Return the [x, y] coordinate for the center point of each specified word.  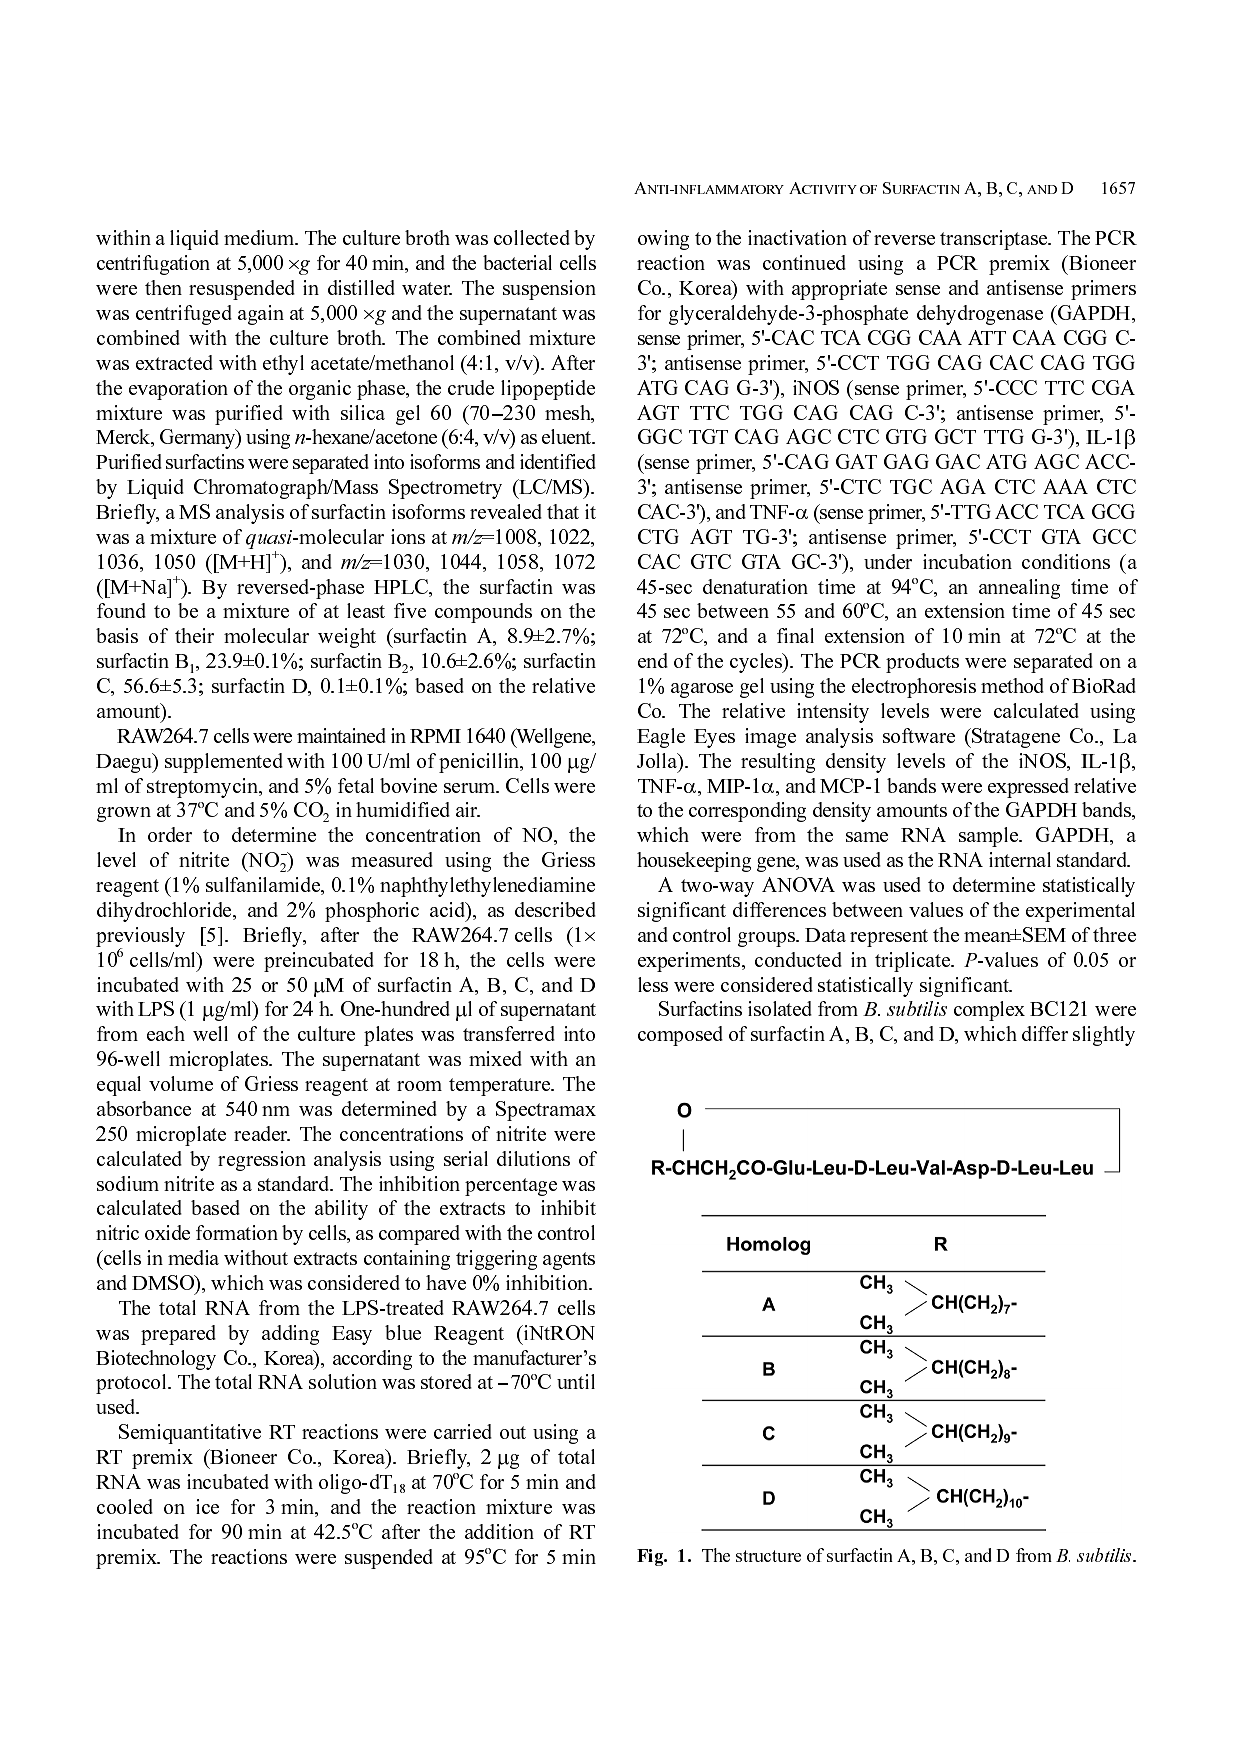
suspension [549, 290]
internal [1020, 859]
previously [140, 938]
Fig [651, 1557]
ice [207, 1506]
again [261, 315]
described [555, 909]
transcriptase [995, 240]
